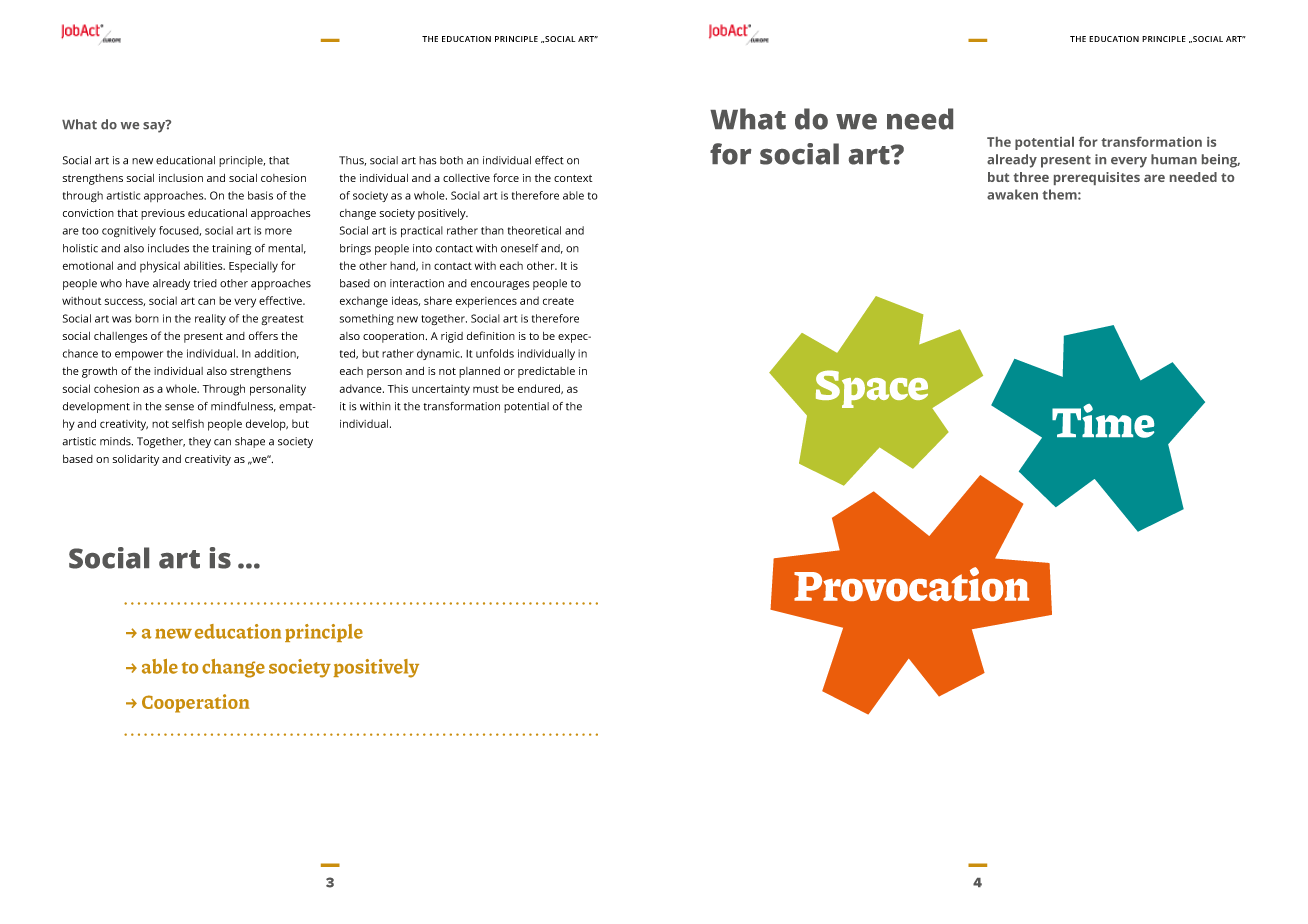 This screenshot has width=1308, height=924. Describe the element at coordinates (1103, 421) in the screenshot. I see `Time` at that location.
